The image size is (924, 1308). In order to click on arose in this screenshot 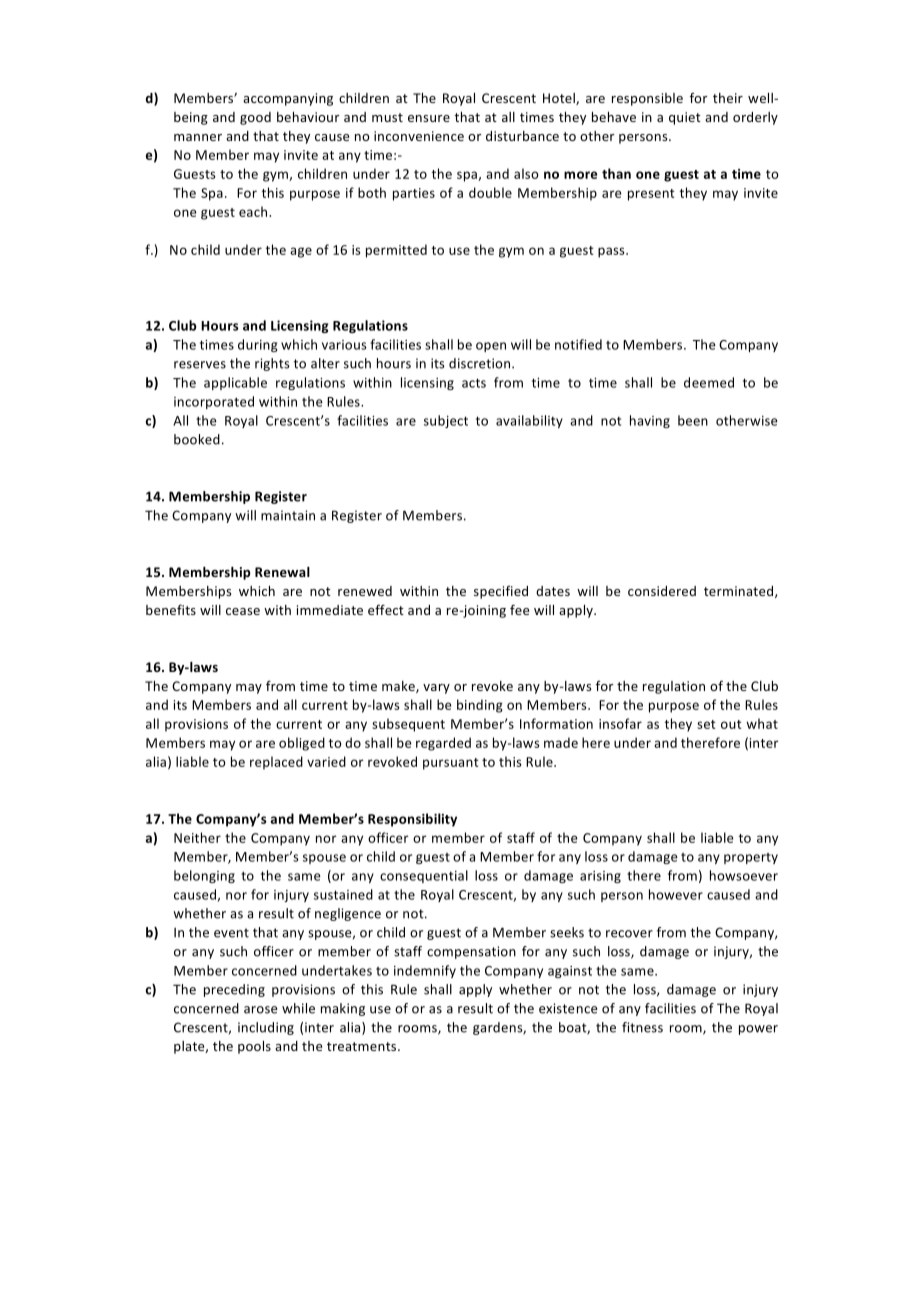, I will do `click(260, 1010)`.
